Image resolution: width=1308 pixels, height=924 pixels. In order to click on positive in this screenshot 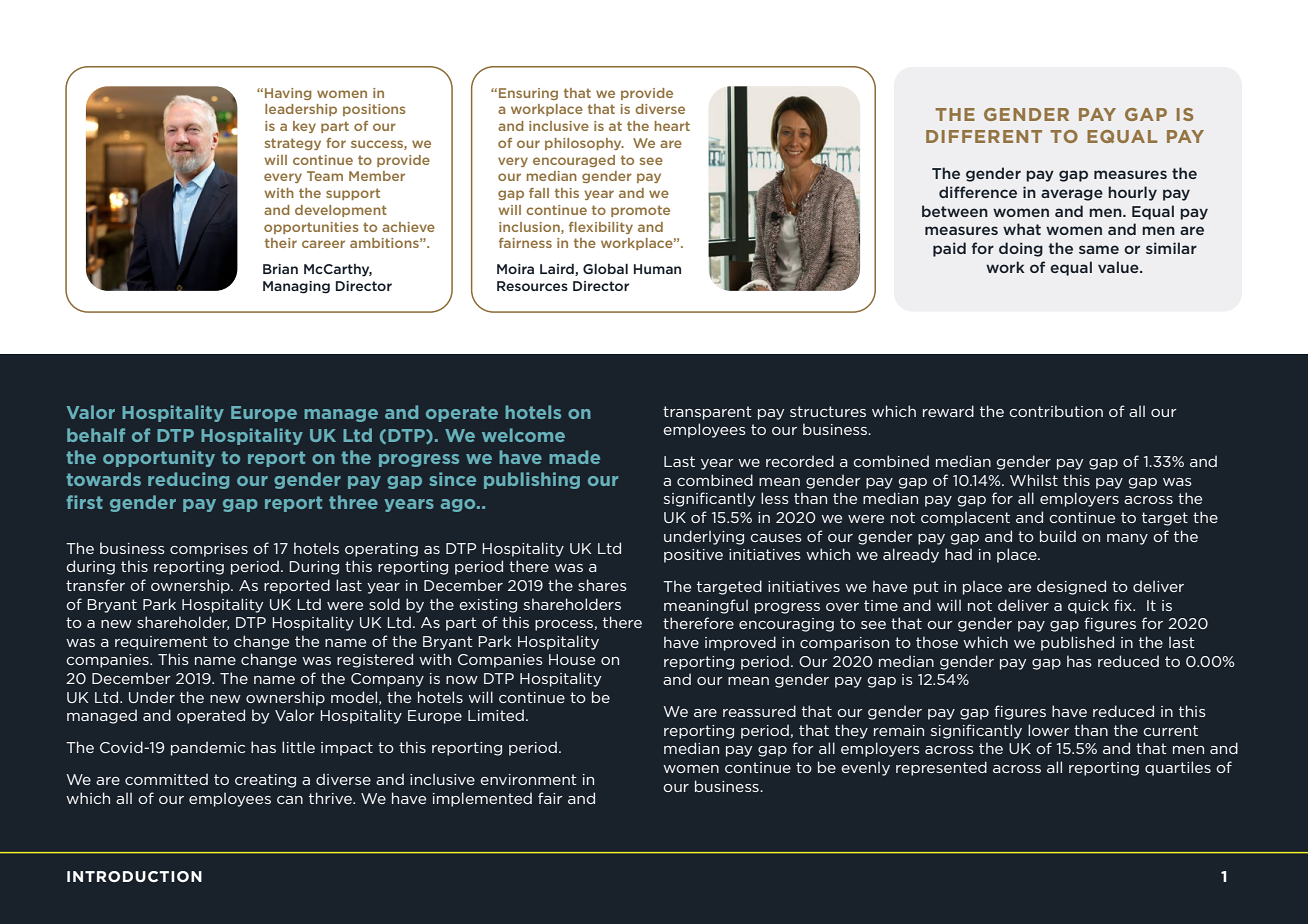, I will do `click(693, 556)`.
